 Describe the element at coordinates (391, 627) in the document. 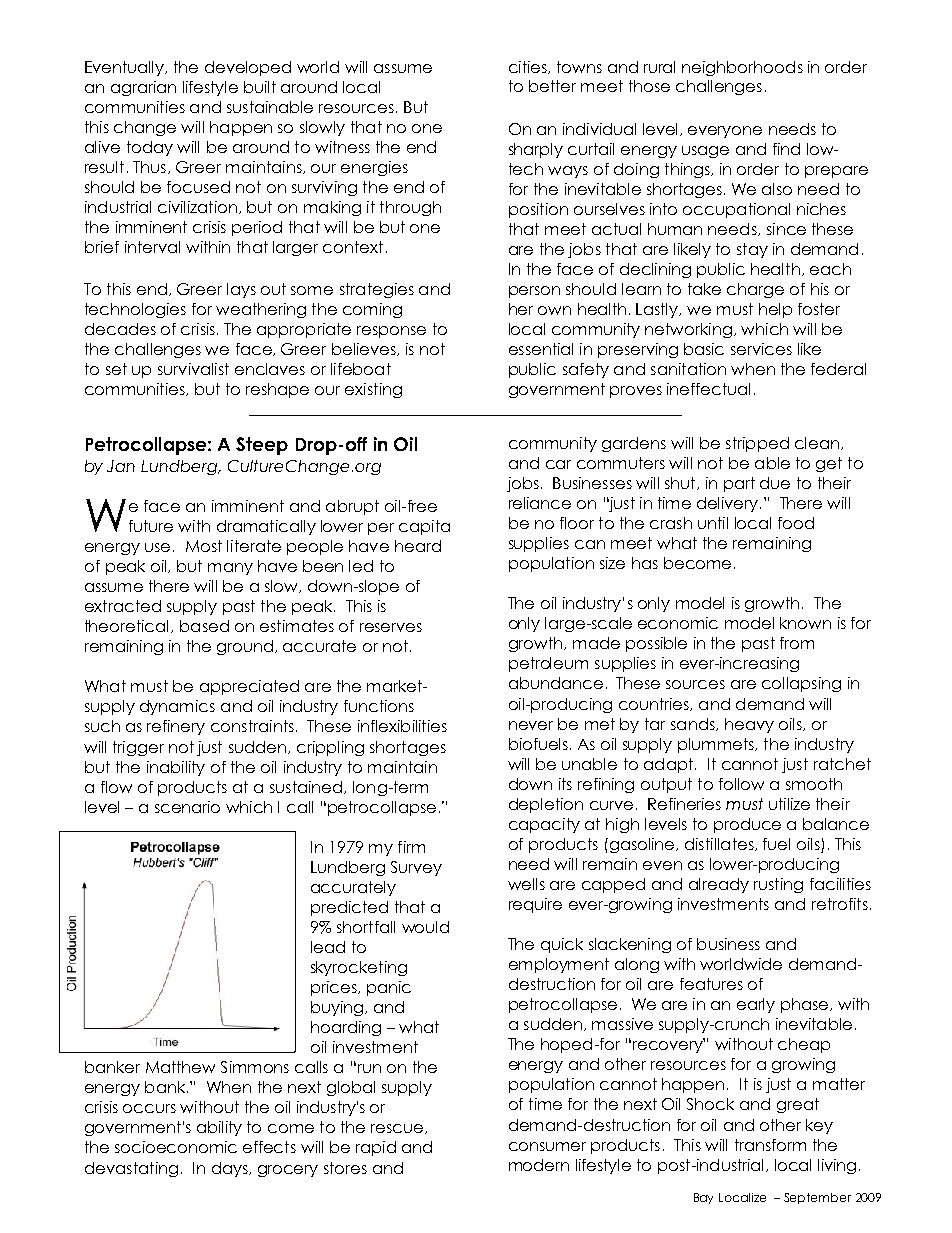

I see `reserves` at that location.
